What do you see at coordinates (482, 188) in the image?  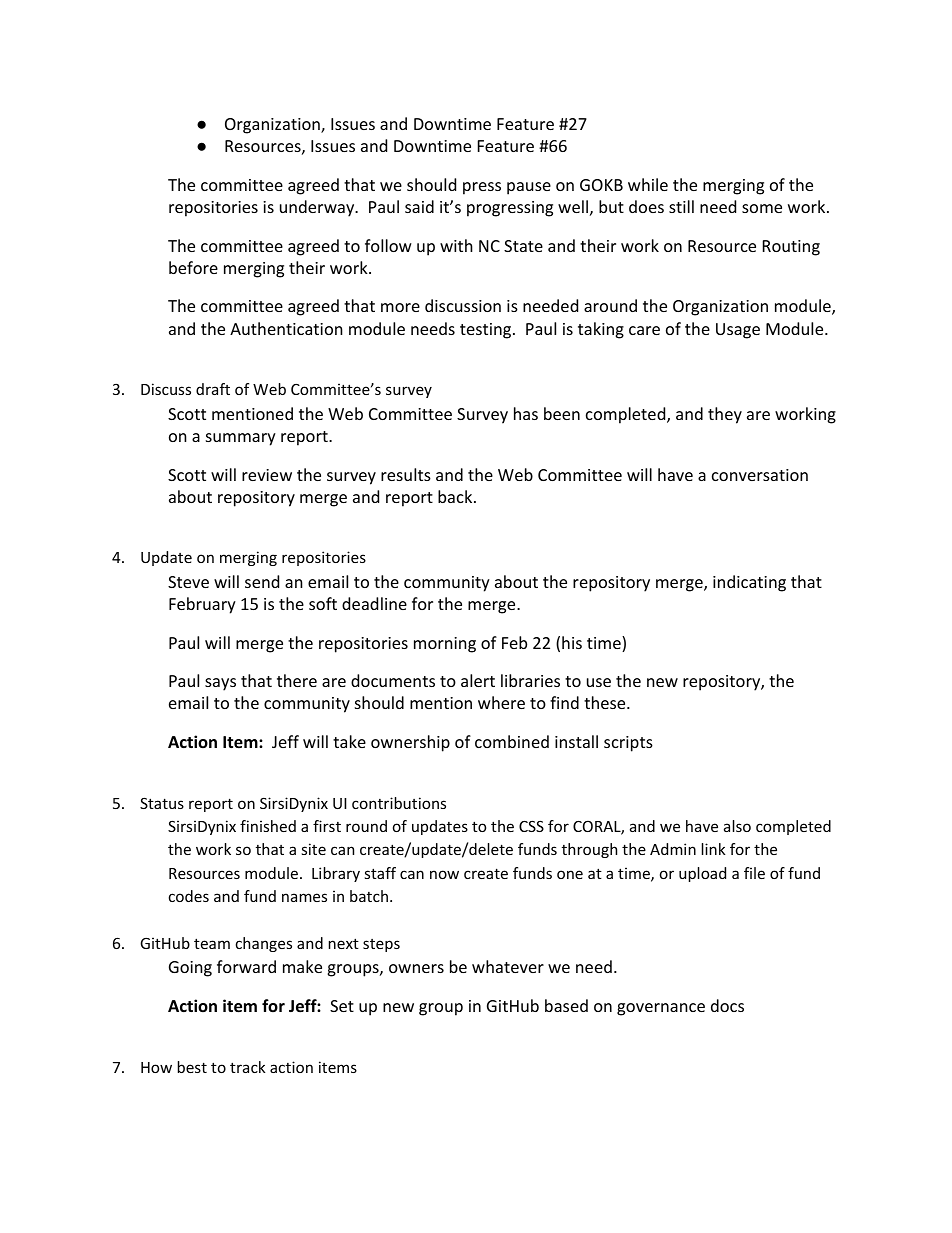 I see `press` at bounding box center [482, 188].
